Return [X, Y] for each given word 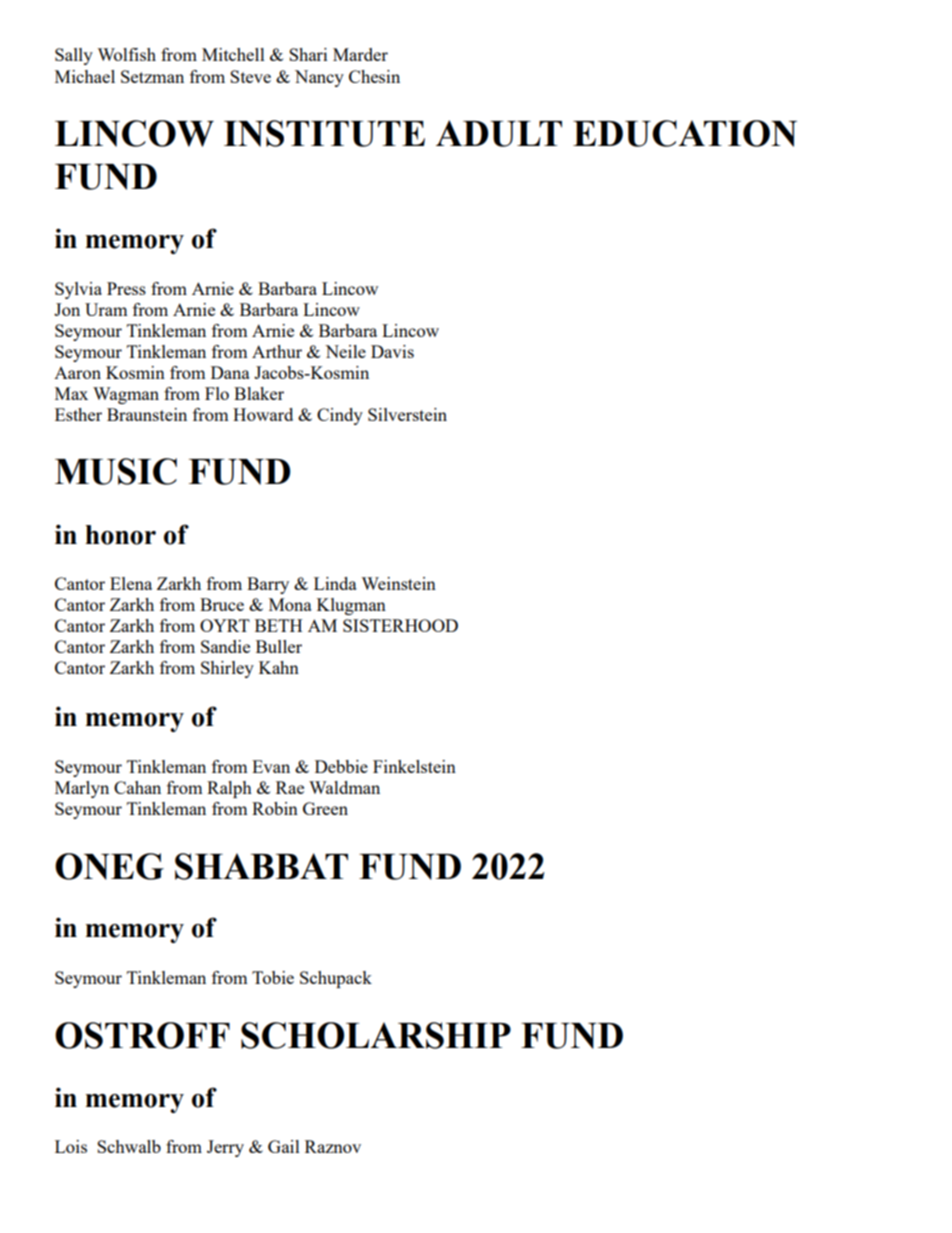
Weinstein [398, 583]
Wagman [126, 395]
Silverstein [407, 414]
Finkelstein [414, 766]
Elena [131, 583]
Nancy [319, 78]
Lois [71, 1146]
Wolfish [126, 54]
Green [325, 808]
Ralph [229, 789]
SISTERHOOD [400, 625]
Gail [284, 1146]
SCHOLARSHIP [376, 1035]
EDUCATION [685, 133]
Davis [392, 351]
